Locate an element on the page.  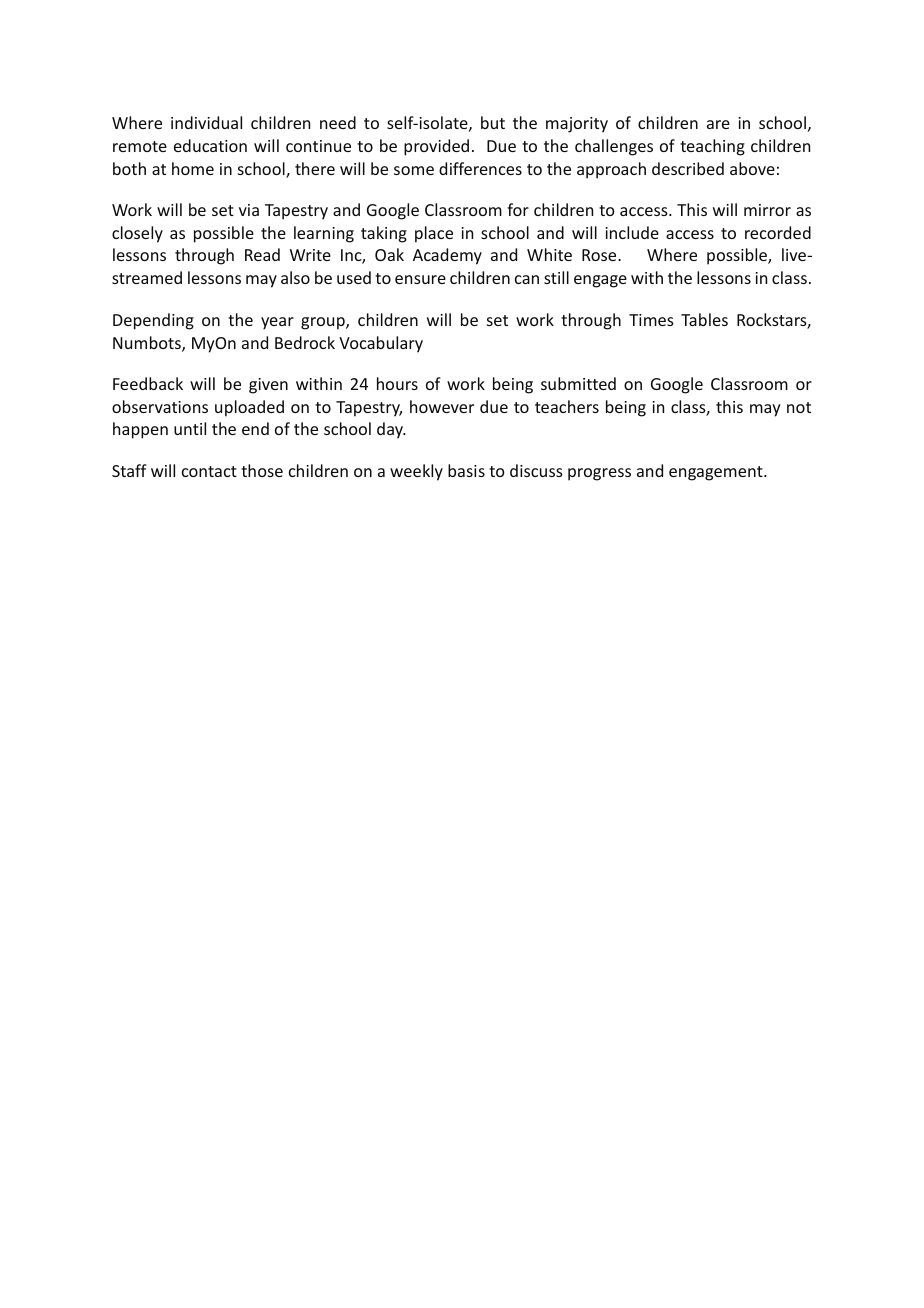
individual is located at coordinates (206, 122).
